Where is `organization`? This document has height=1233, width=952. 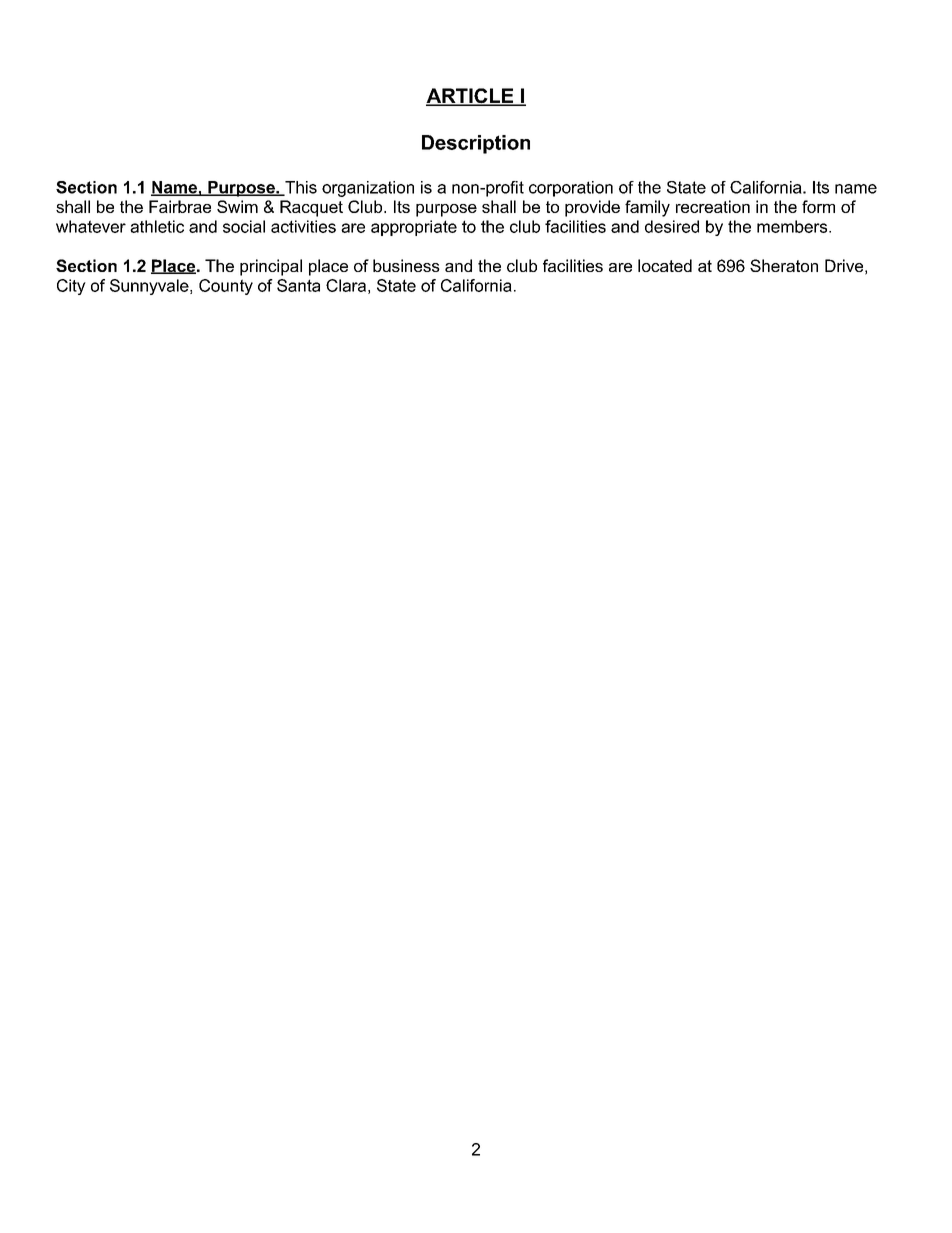 organization is located at coordinates (368, 189).
